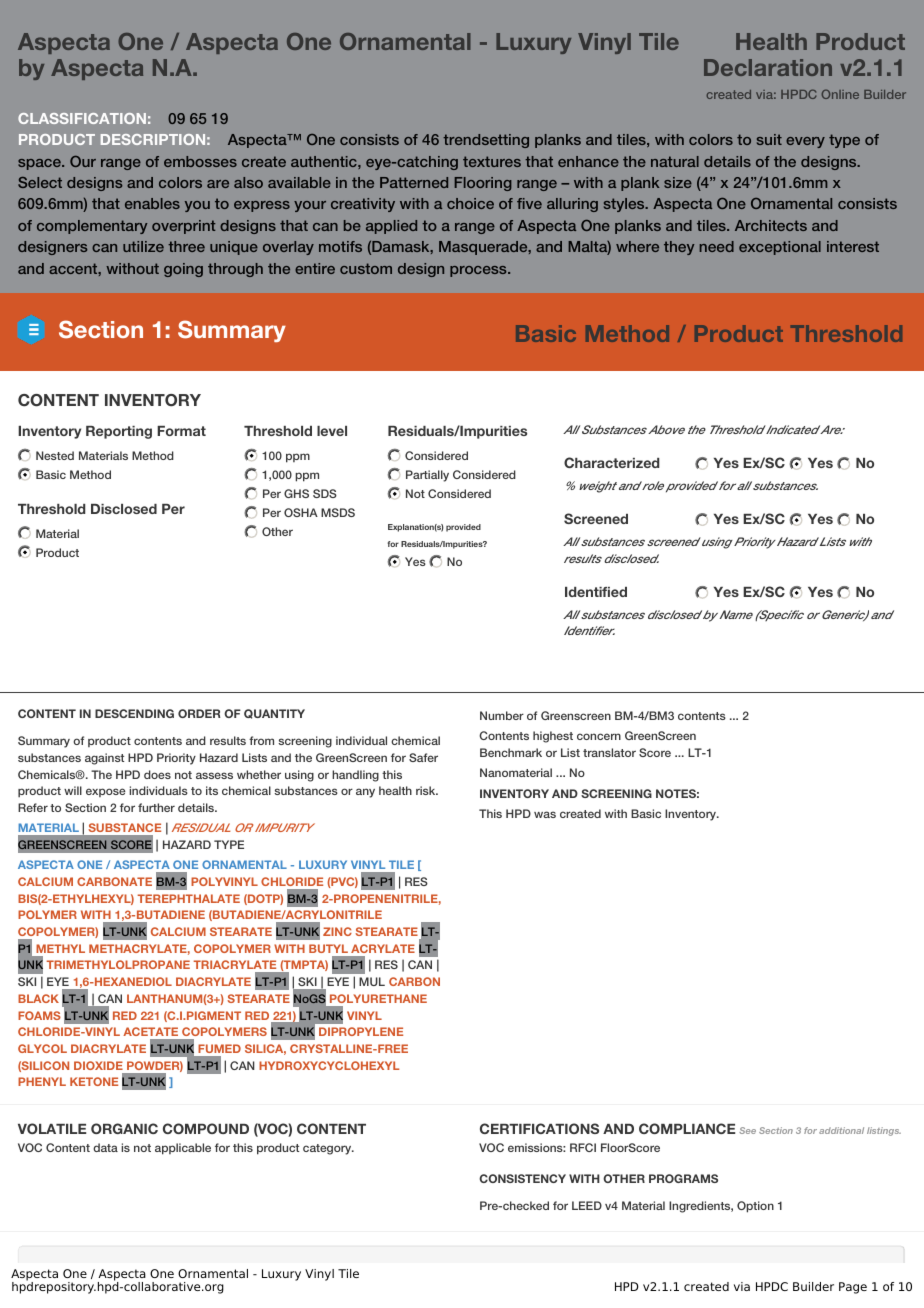 The width and height of the screenshot is (924, 1308). I want to click on suit, so click(769, 139).
